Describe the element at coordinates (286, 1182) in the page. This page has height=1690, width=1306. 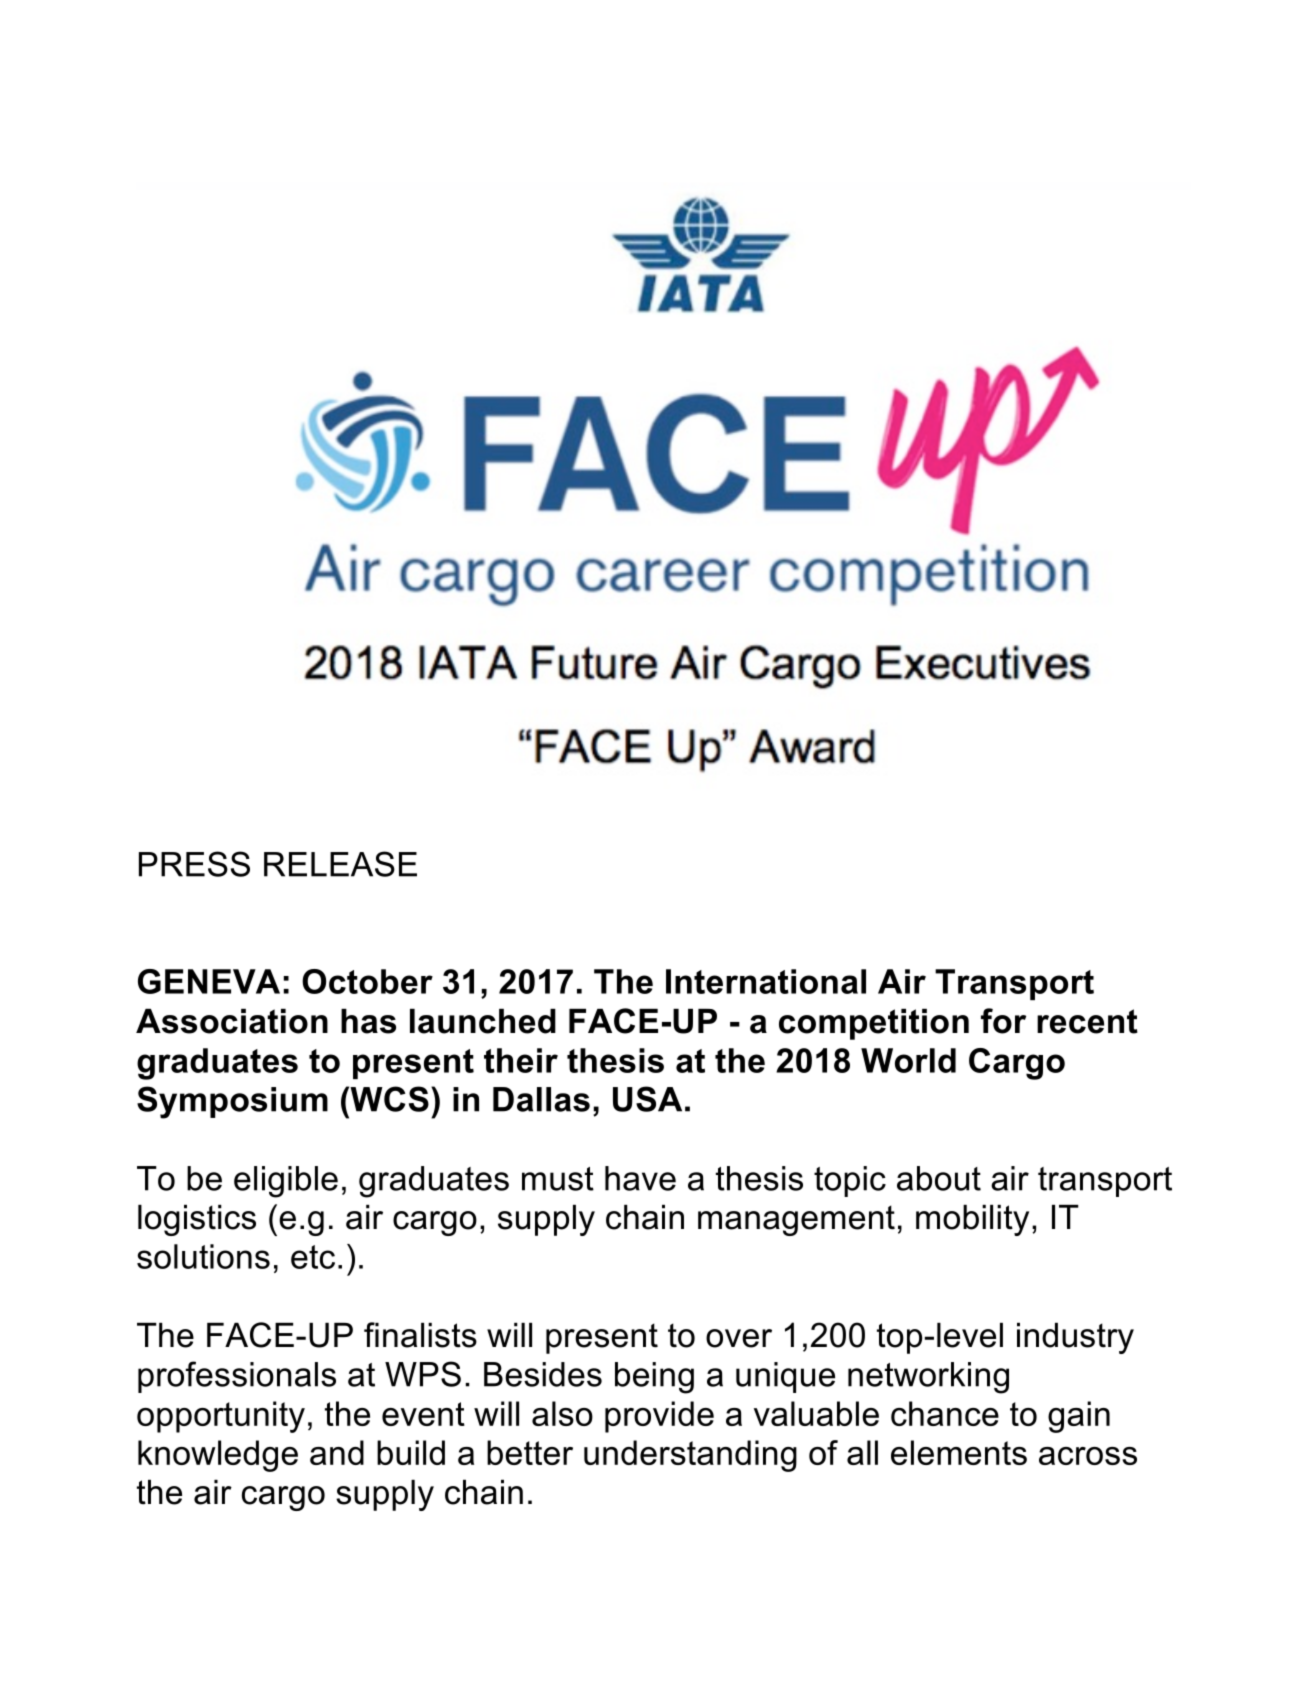
I see `eligible` at that location.
